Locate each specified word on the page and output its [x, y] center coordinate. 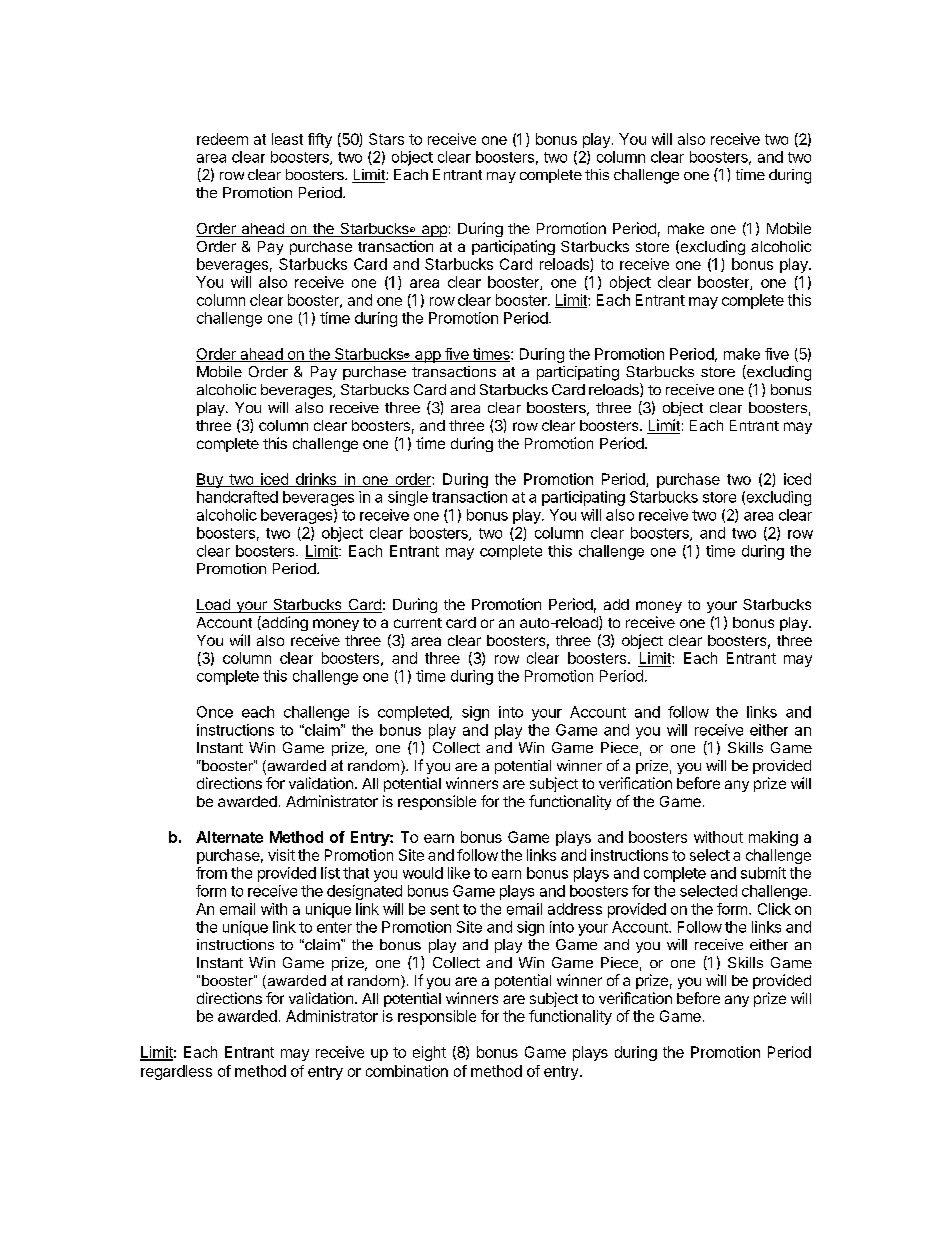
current [418, 623]
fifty [320, 140]
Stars [386, 139]
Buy [210, 480]
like [459, 873]
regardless [176, 1072]
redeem [222, 139]
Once [215, 712]
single [408, 498]
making [773, 838]
